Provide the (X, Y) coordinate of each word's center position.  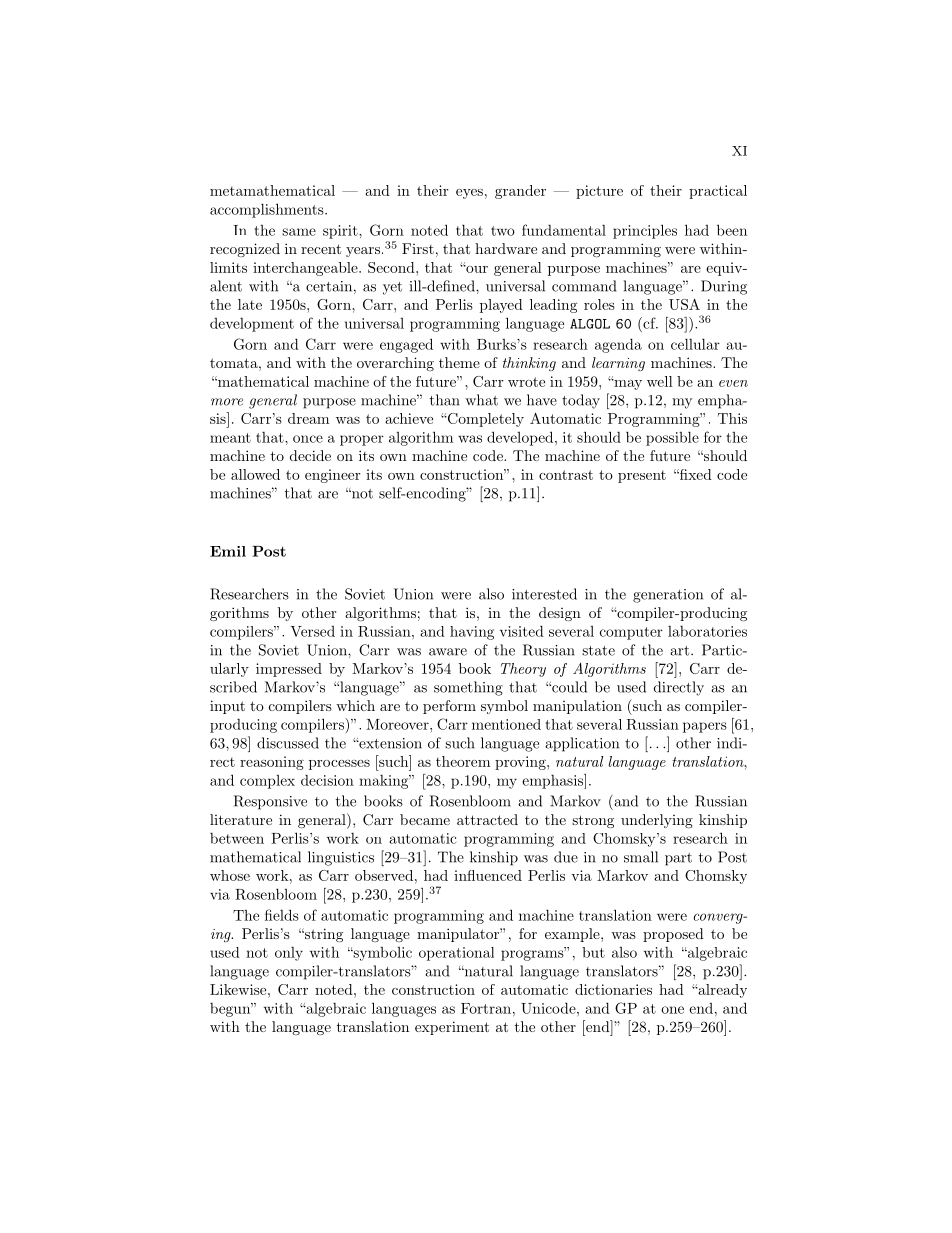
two (503, 231)
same (299, 232)
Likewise (239, 989)
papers (705, 727)
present (642, 476)
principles (645, 231)
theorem (463, 761)
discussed (288, 743)
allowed (255, 474)
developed (520, 438)
